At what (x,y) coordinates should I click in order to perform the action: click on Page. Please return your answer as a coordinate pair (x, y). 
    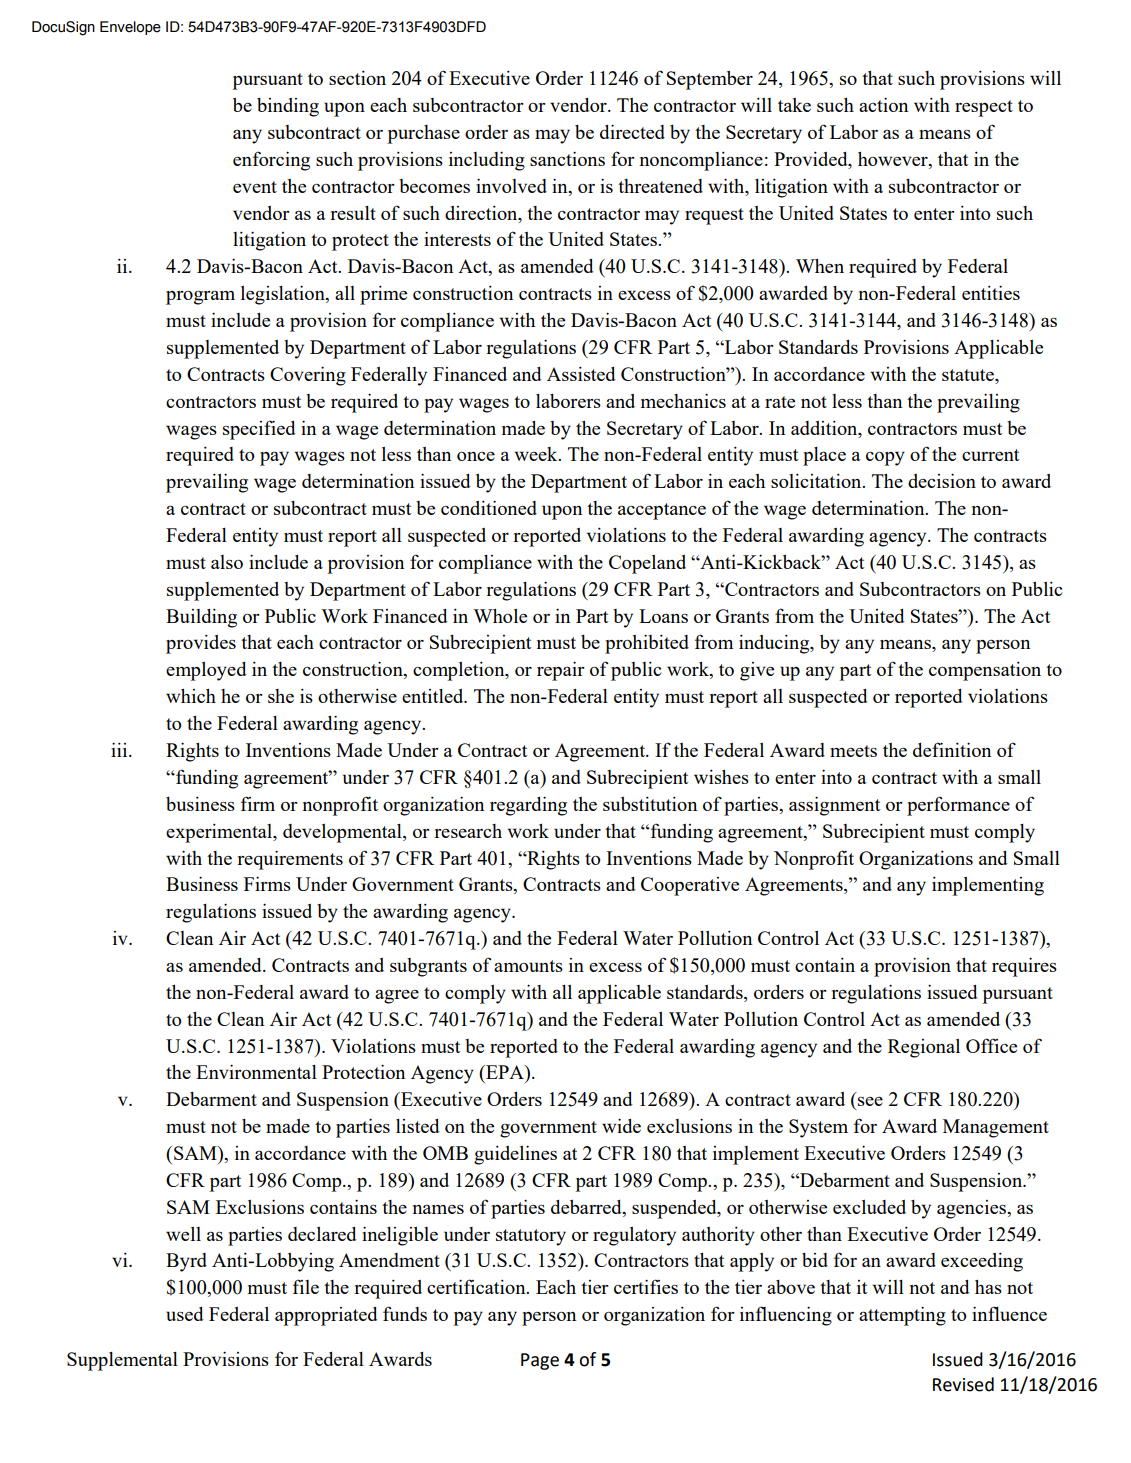
    Looking at the image, I should click on (540, 1361).
